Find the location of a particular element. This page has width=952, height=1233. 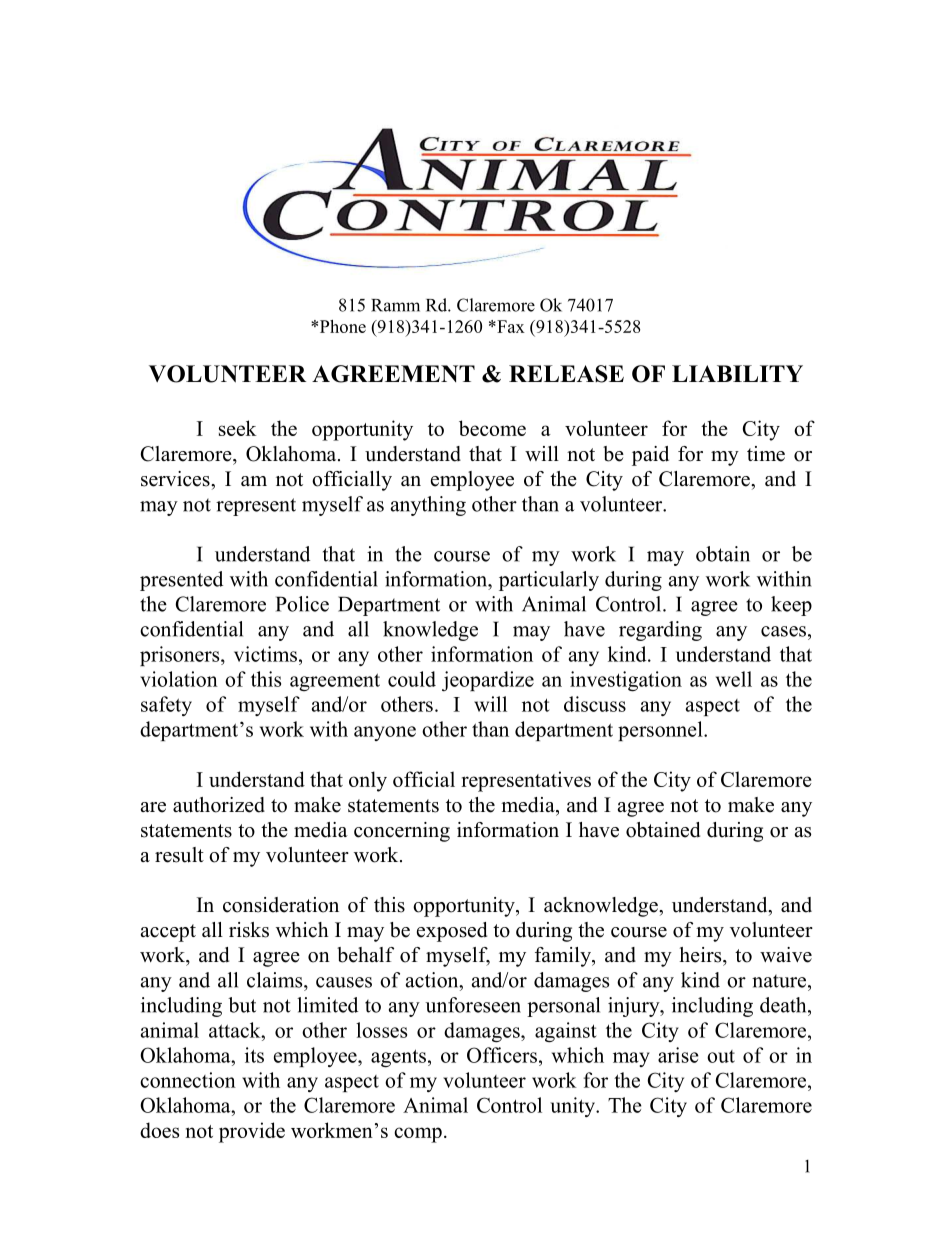

keep is located at coordinates (791, 606).
